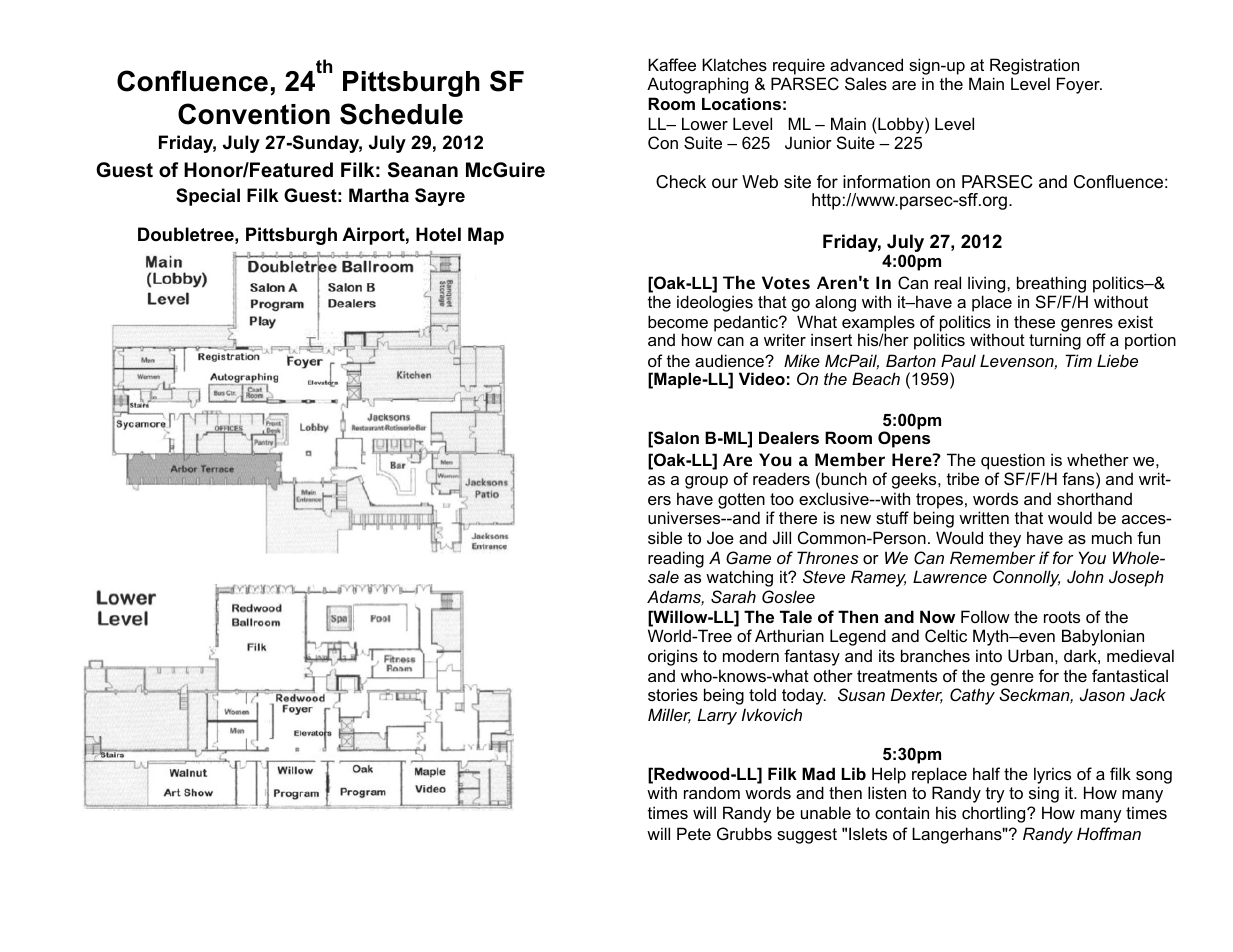  What do you see at coordinates (789, 437) in the screenshot?
I see `Dealers` at bounding box center [789, 437].
